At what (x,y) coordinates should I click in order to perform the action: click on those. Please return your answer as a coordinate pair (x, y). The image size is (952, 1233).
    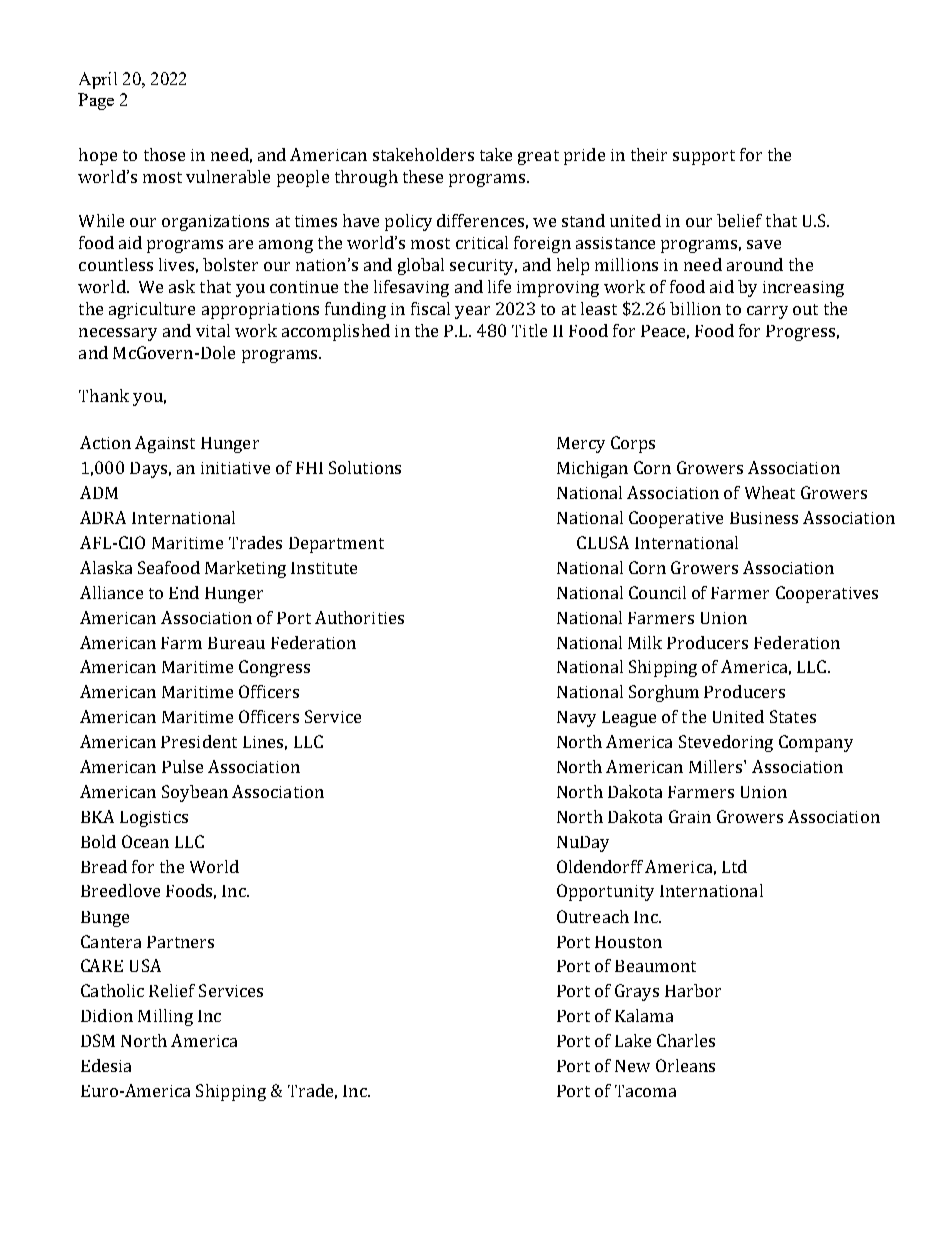
    Looking at the image, I should click on (164, 154).
